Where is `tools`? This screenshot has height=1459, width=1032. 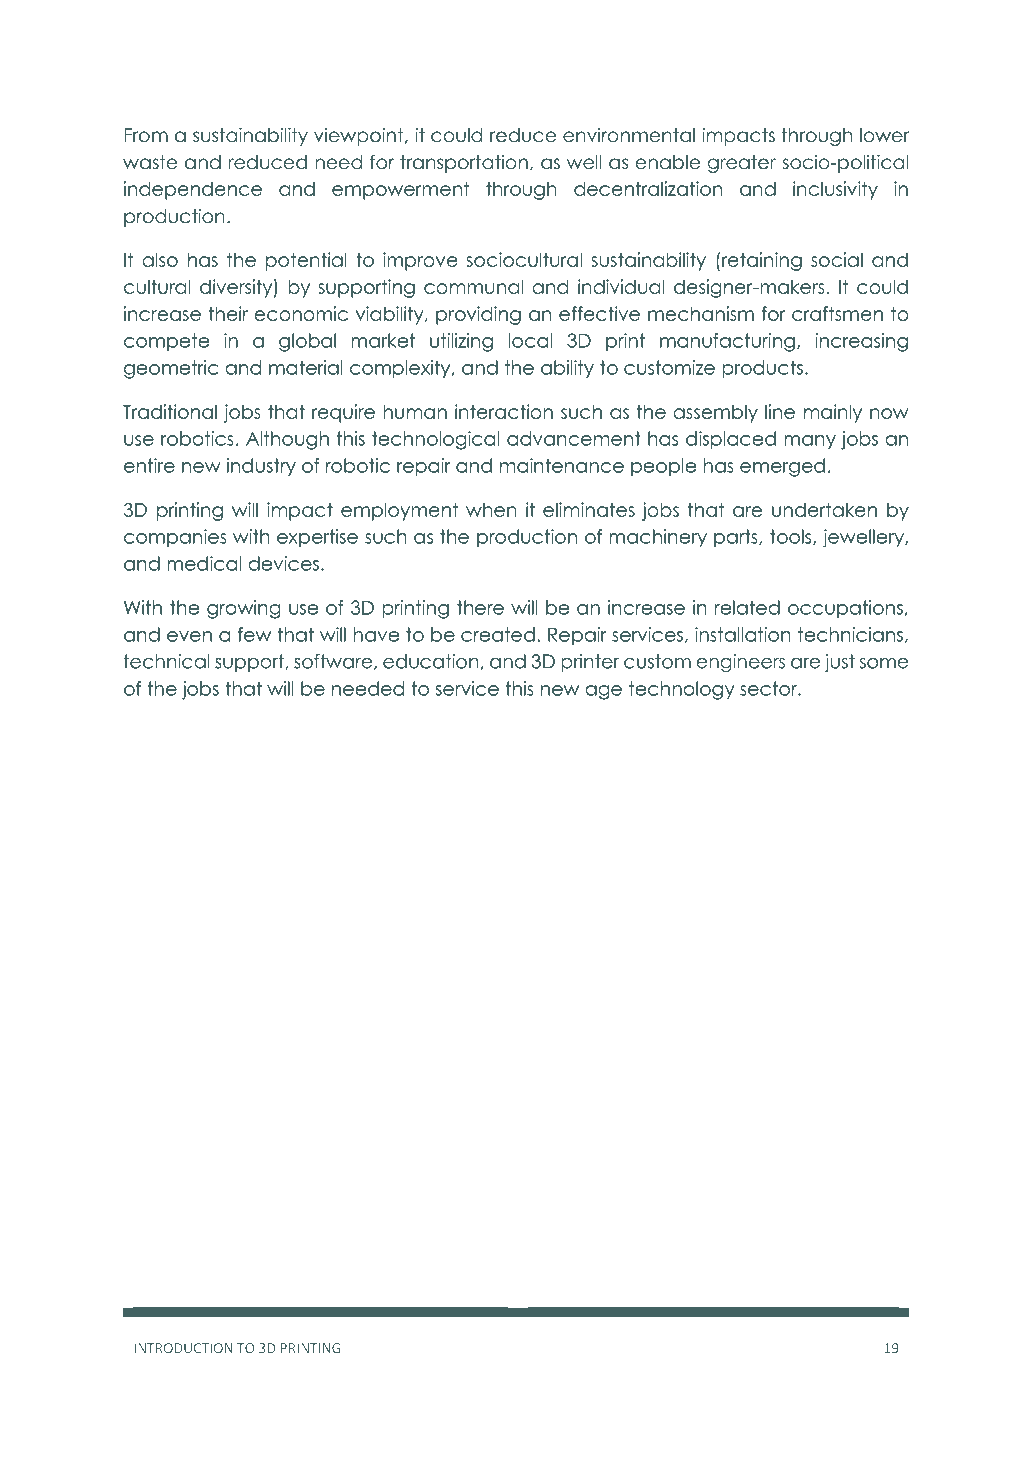
tools is located at coordinates (792, 537).
